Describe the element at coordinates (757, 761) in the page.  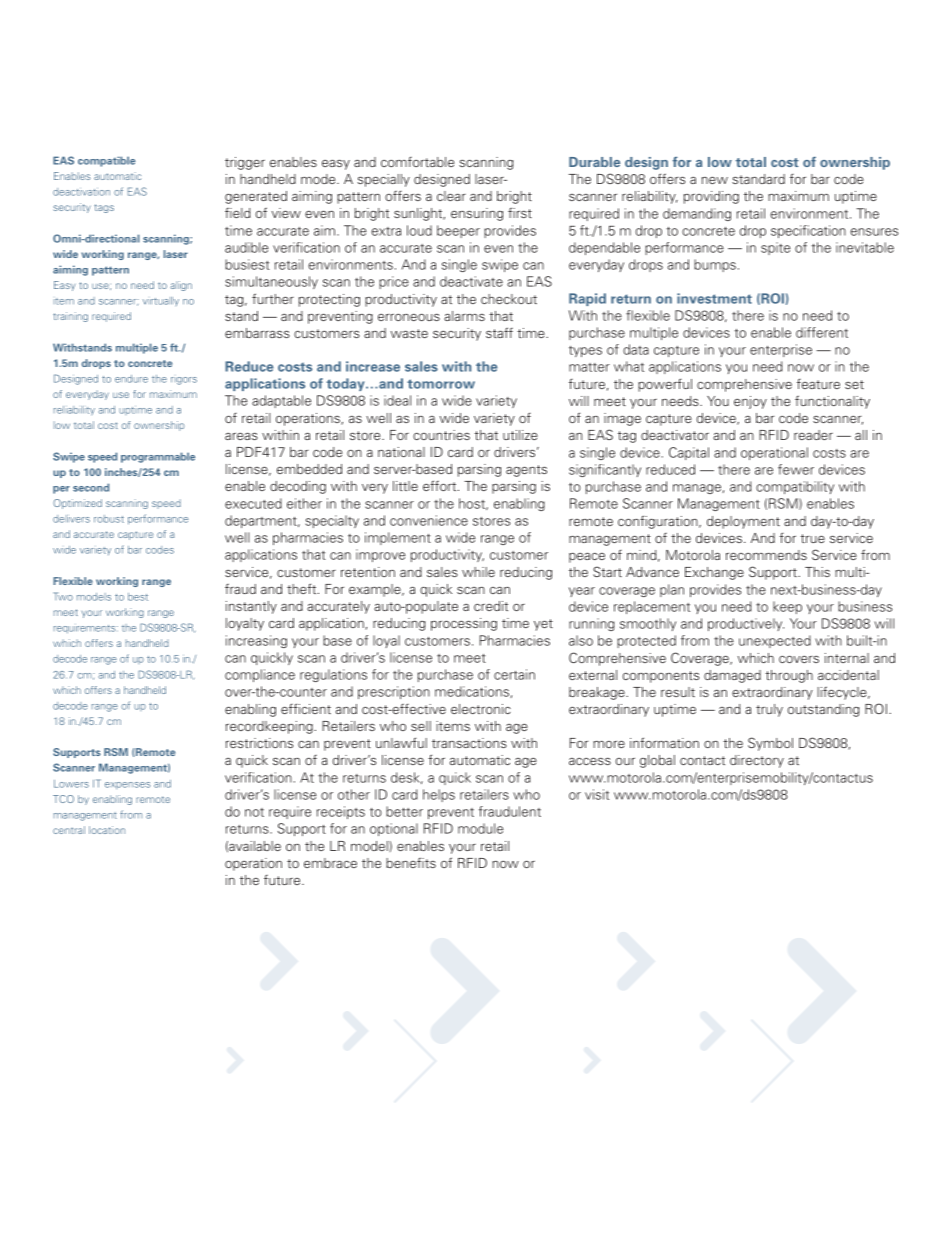
I see `directory` at that location.
